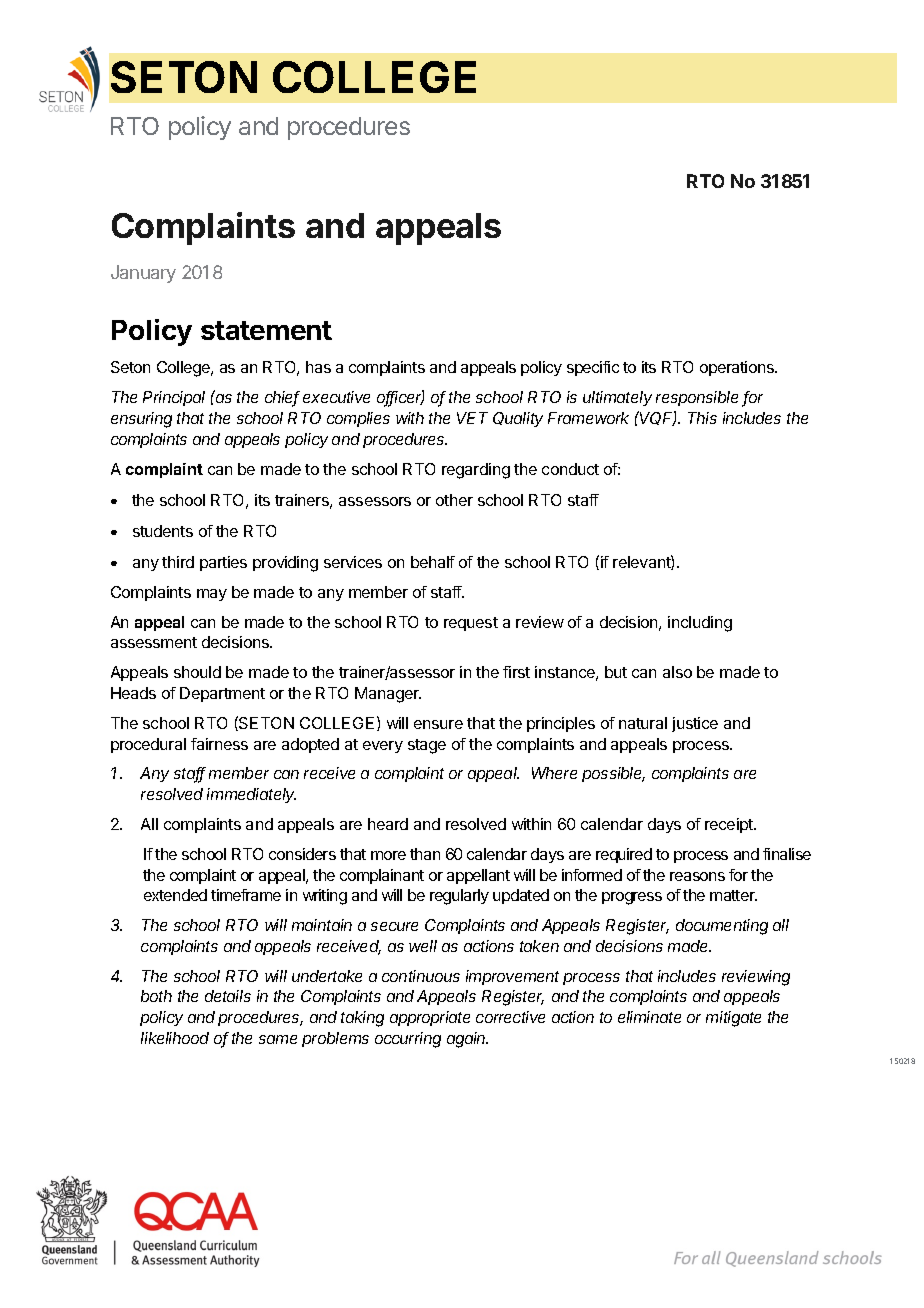 This screenshot has width=924, height=1308. I want to click on details, so click(228, 996).
